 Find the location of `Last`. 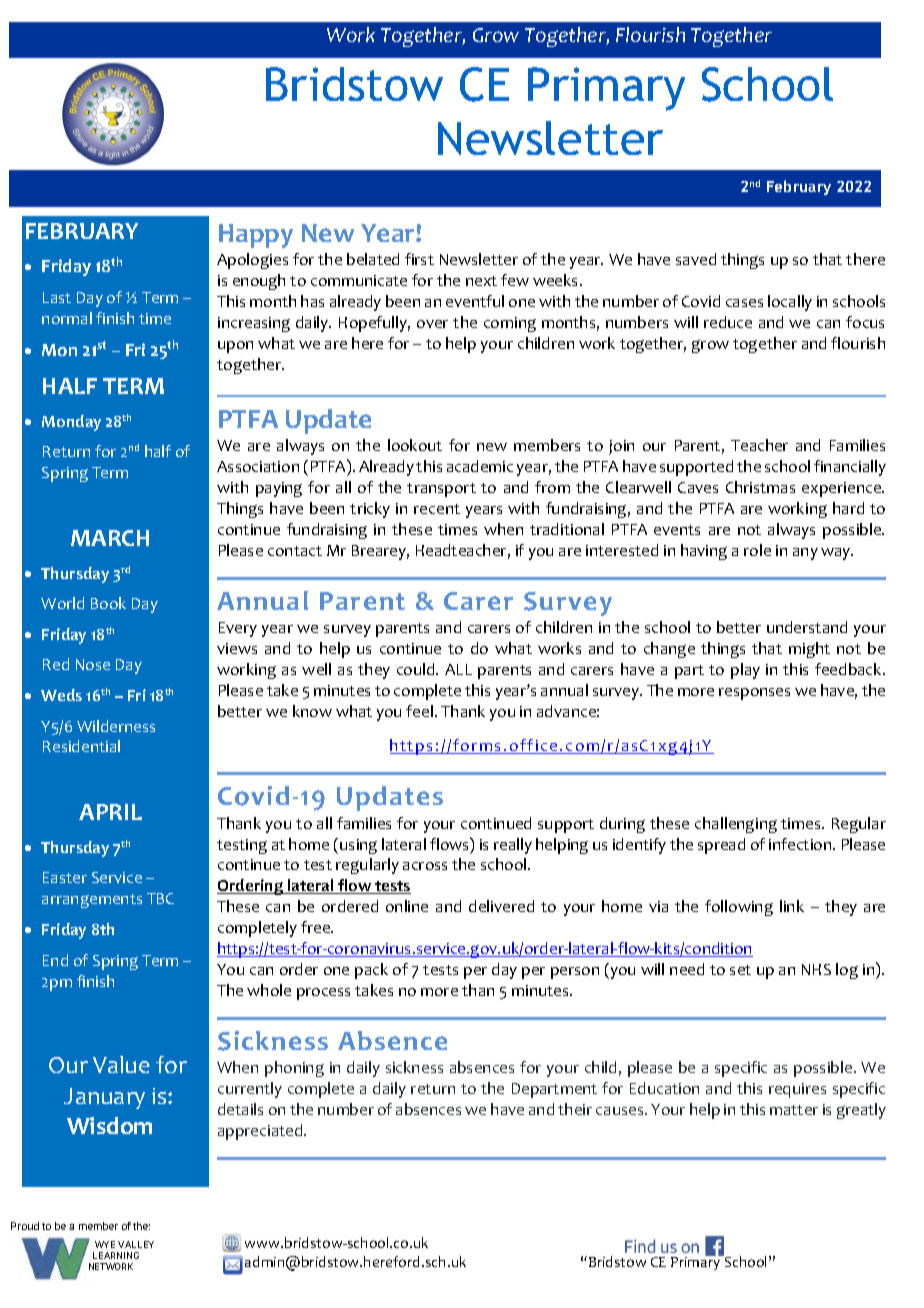

Last is located at coordinates (57, 297).
